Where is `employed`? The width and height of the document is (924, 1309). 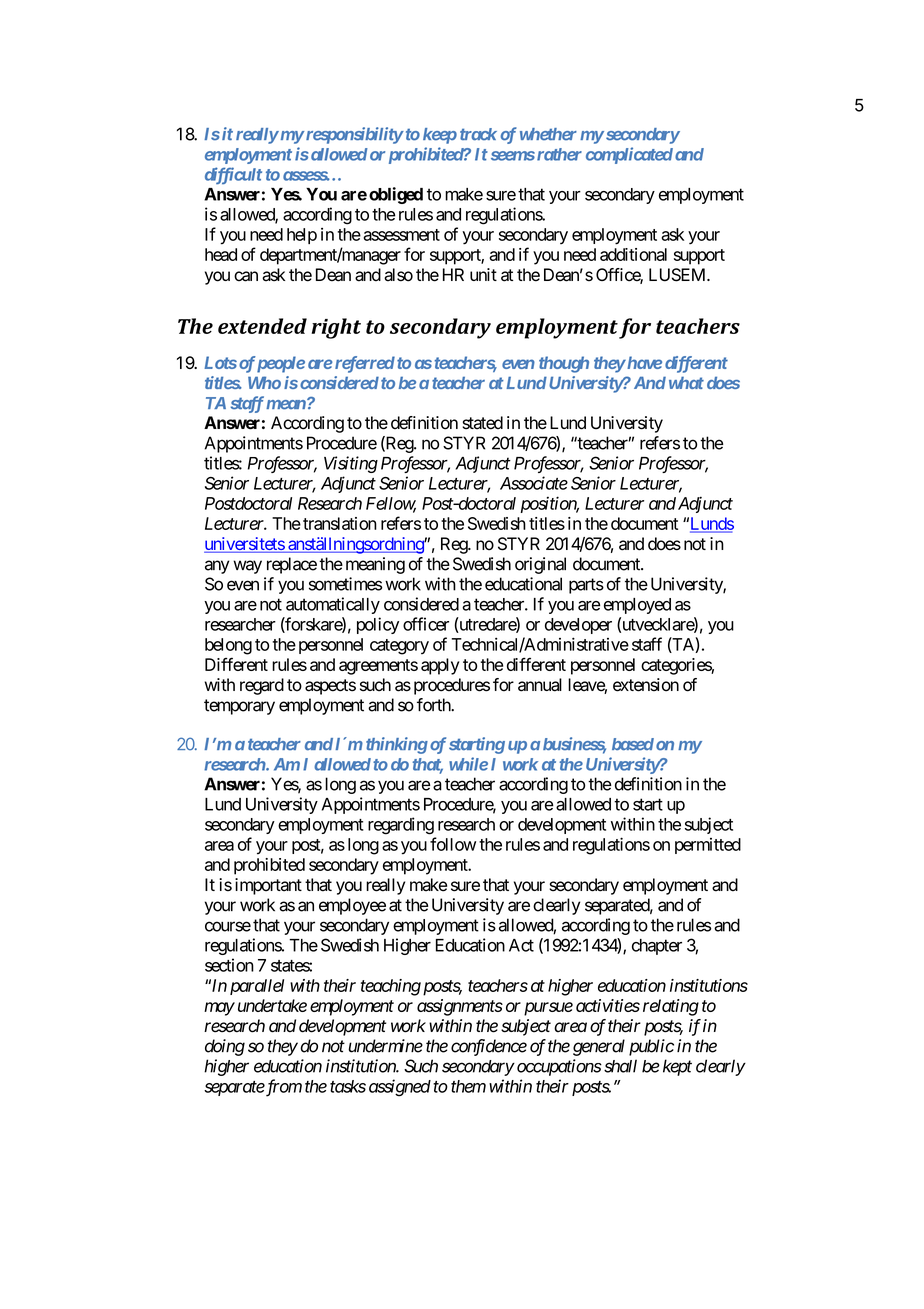 employed is located at coordinates (637, 606).
